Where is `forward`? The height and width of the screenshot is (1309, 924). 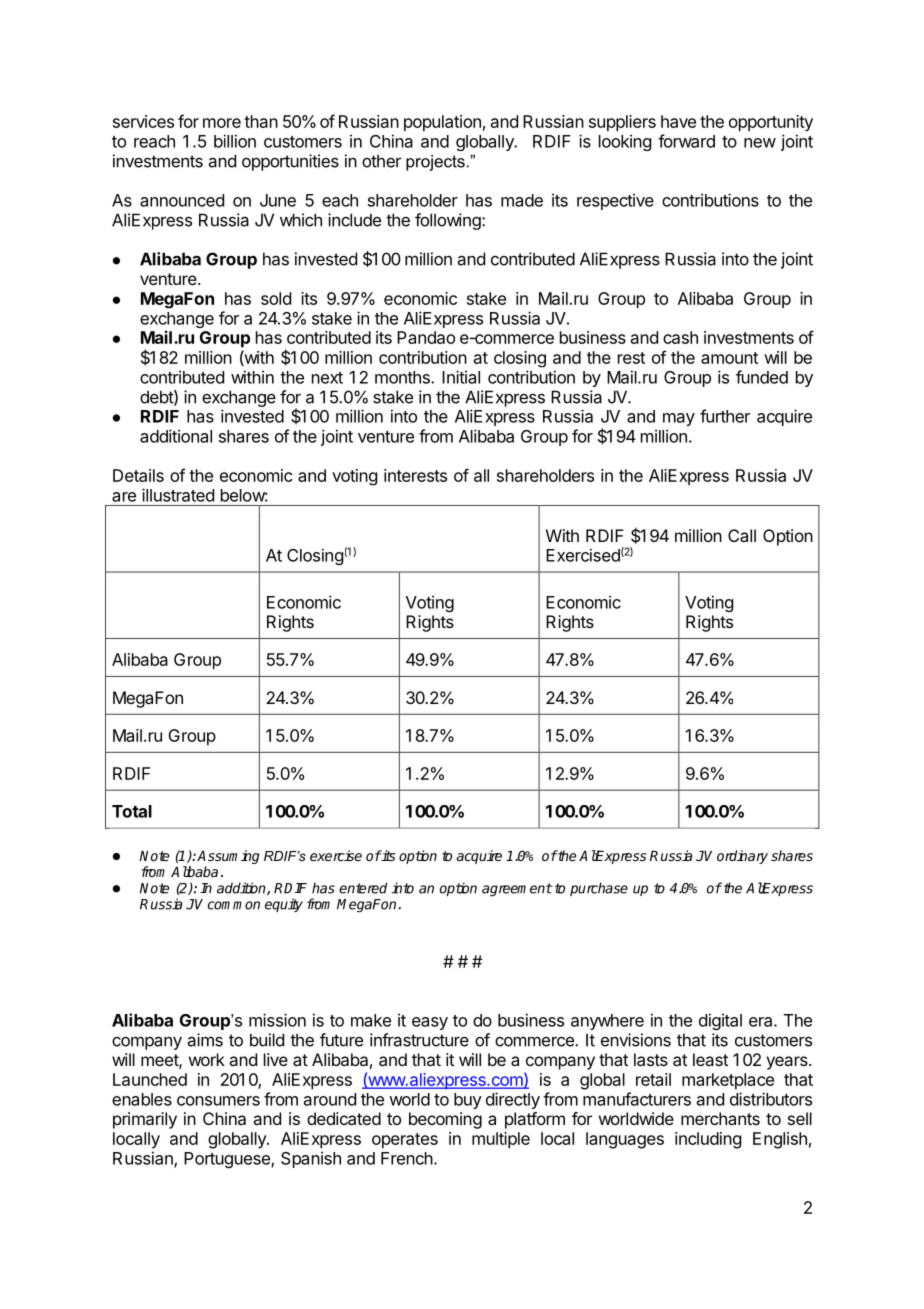 forward is located at coordinates (686, 141).
